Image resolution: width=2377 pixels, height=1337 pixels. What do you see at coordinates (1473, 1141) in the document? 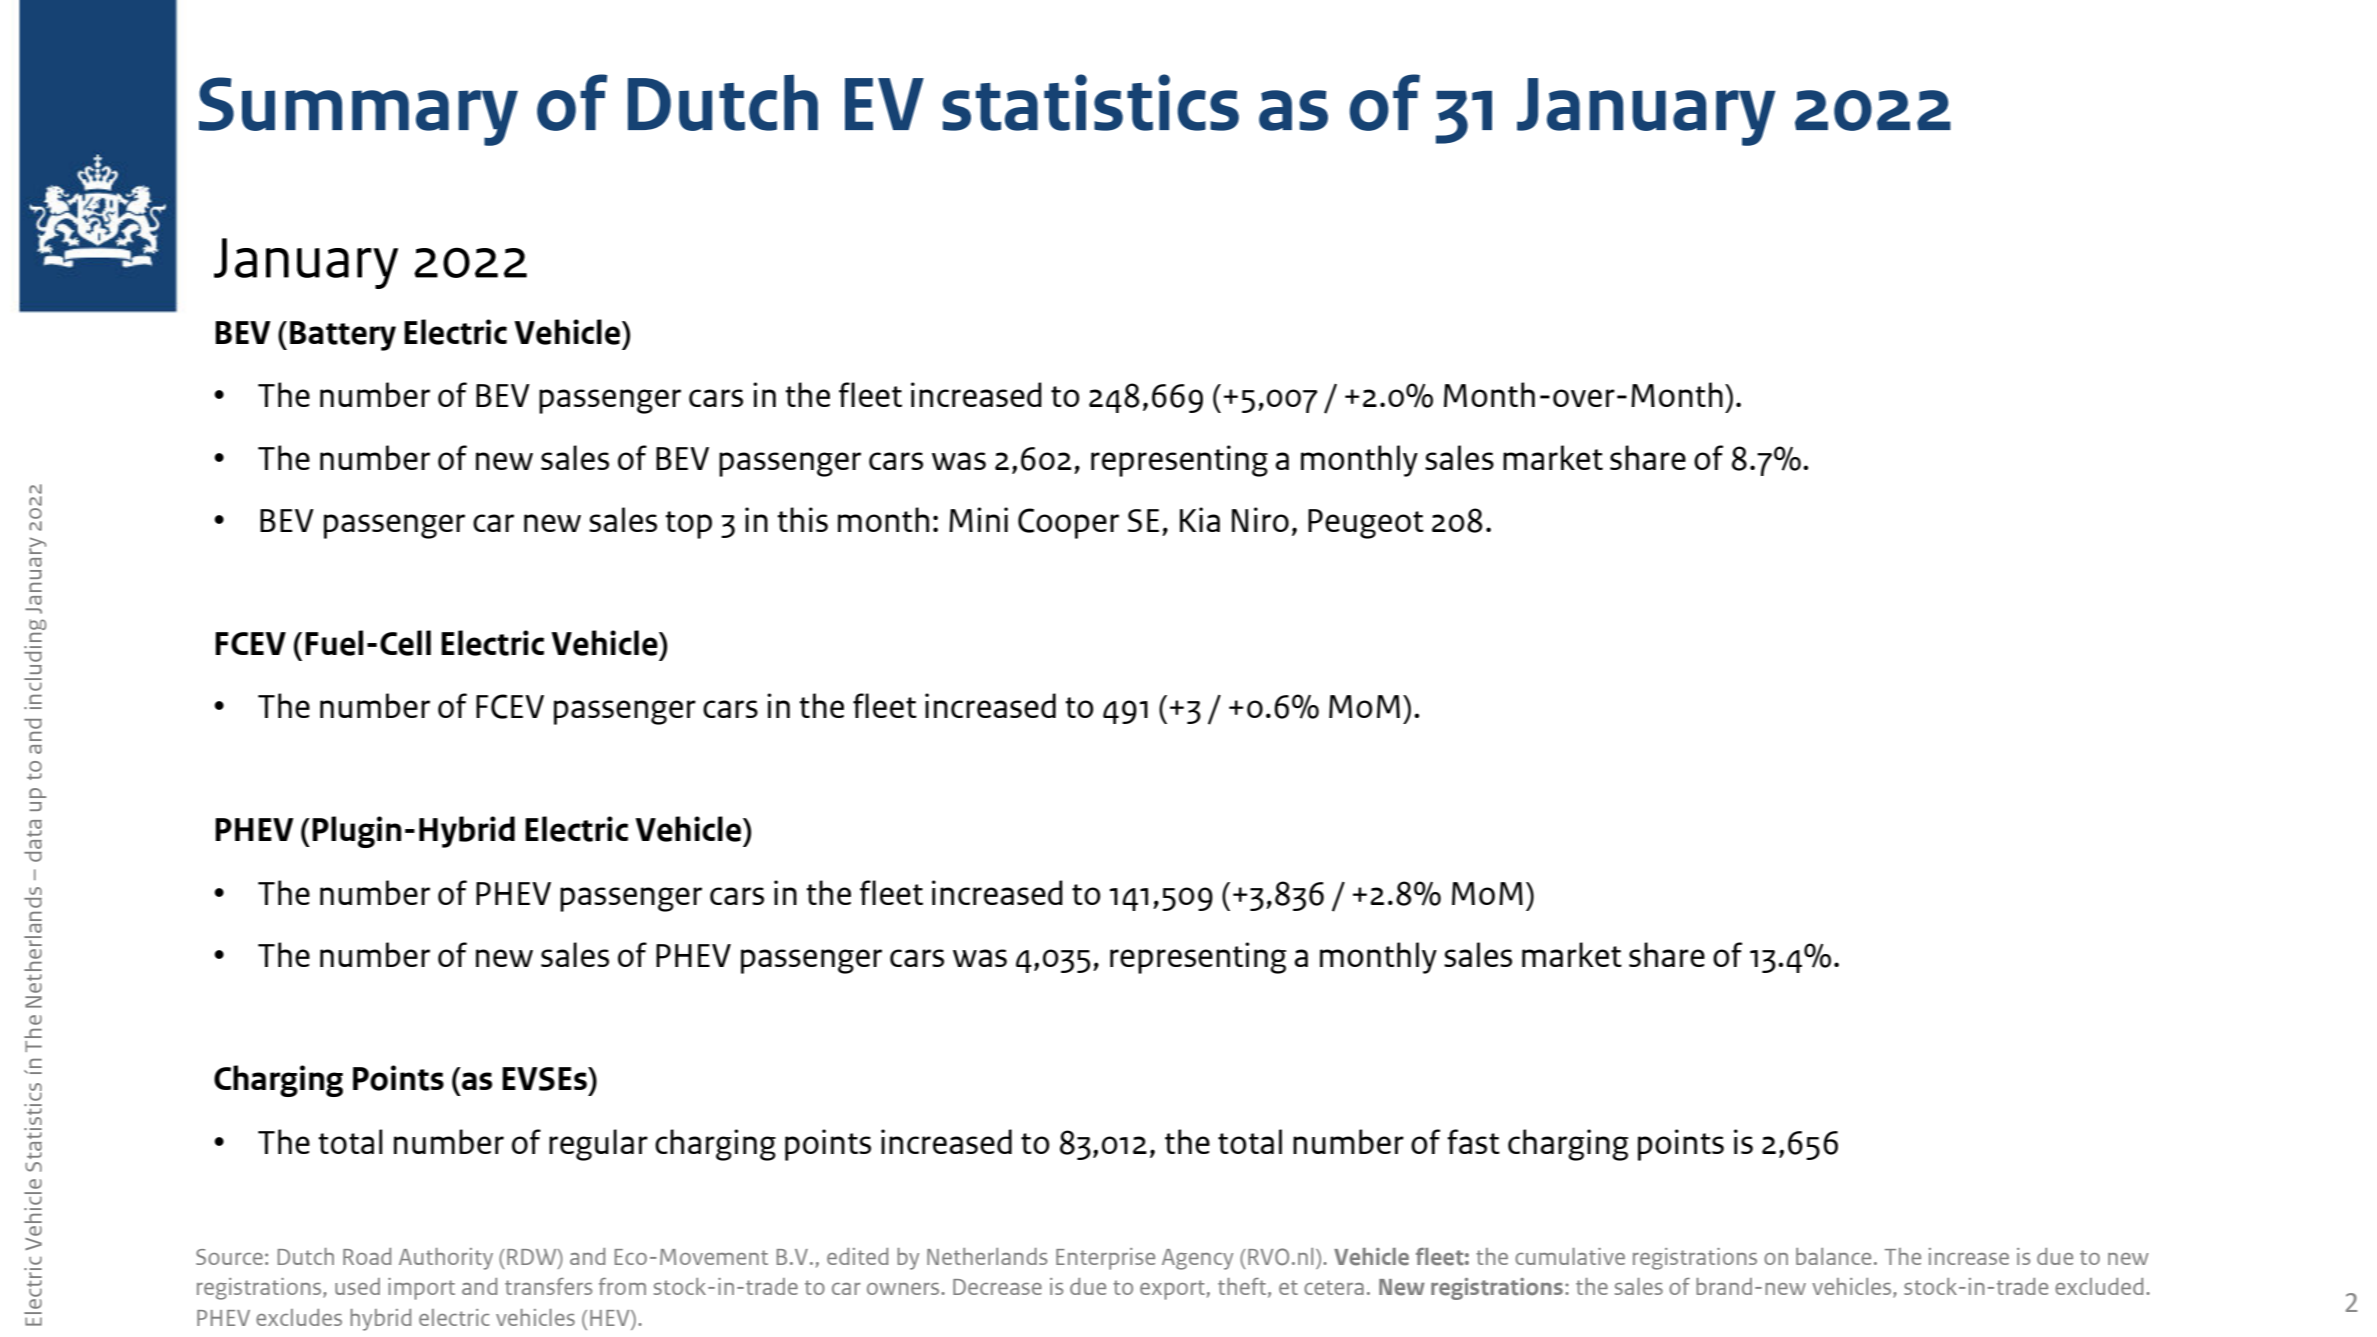
I see `fast` at bounding box center [1473, 1141].
